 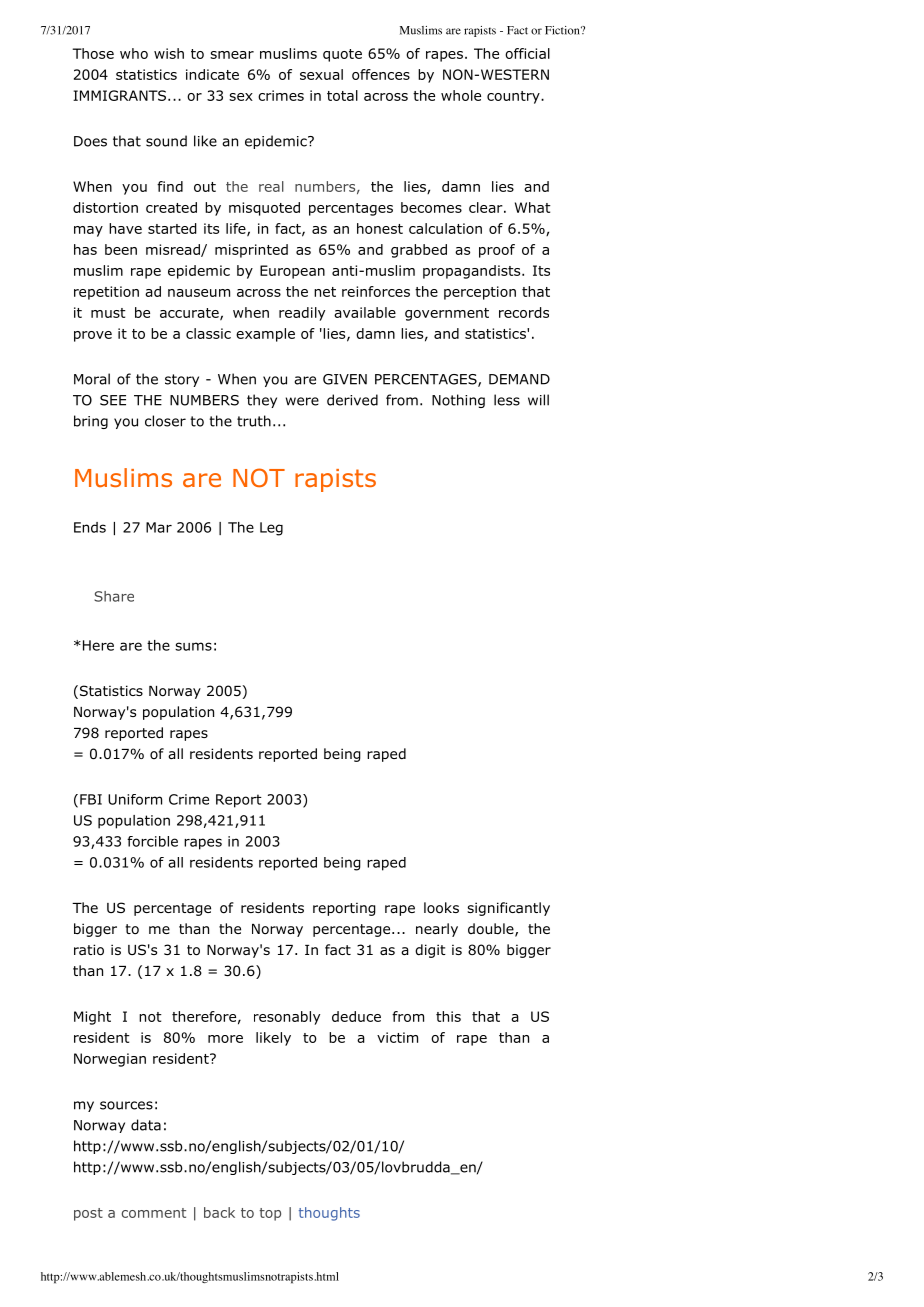 I want to click on looks, so click(x=441, y=908).
